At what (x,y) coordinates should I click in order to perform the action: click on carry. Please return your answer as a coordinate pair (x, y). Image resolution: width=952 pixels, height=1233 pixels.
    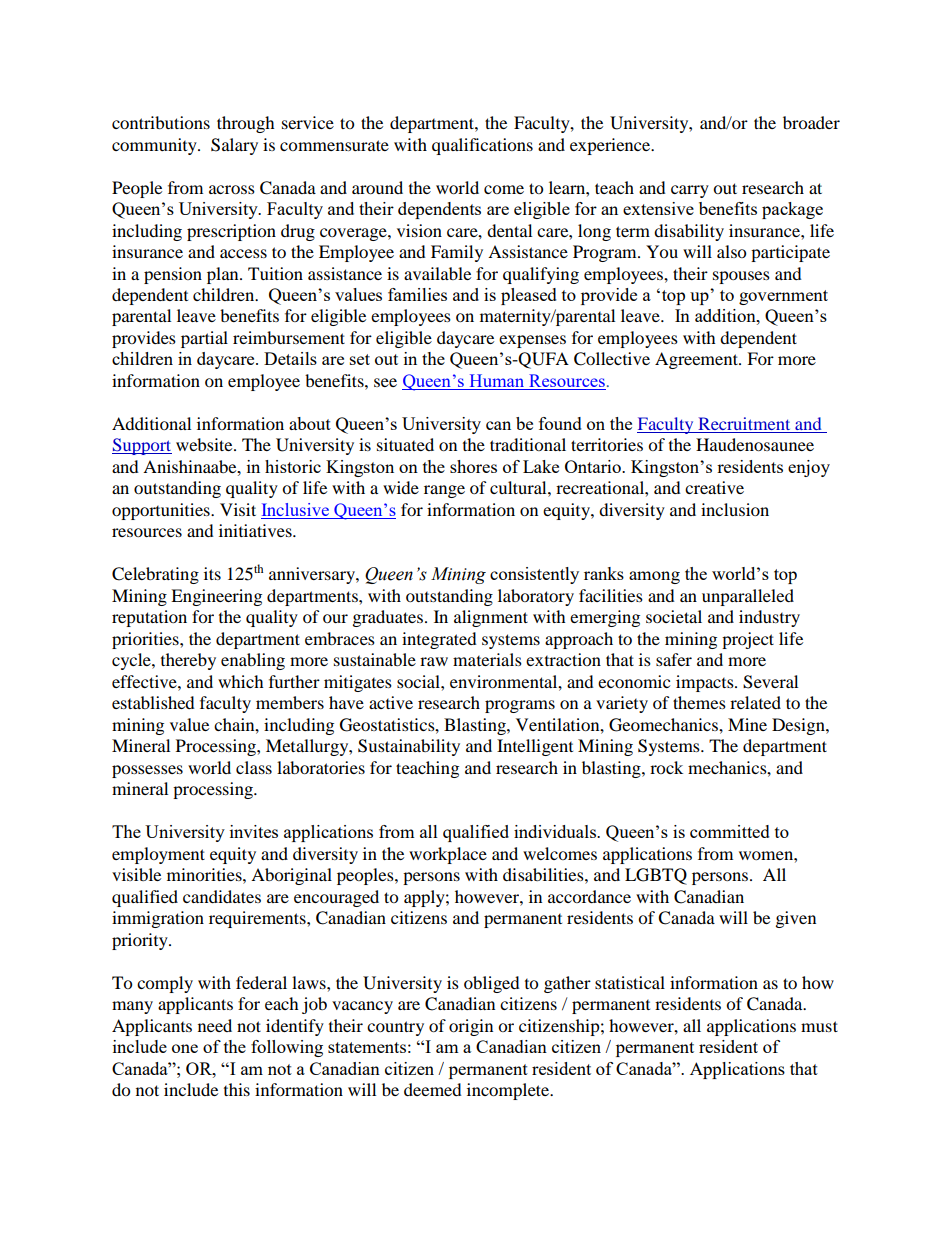
    Looking at the image, I should click on (690, 191).
